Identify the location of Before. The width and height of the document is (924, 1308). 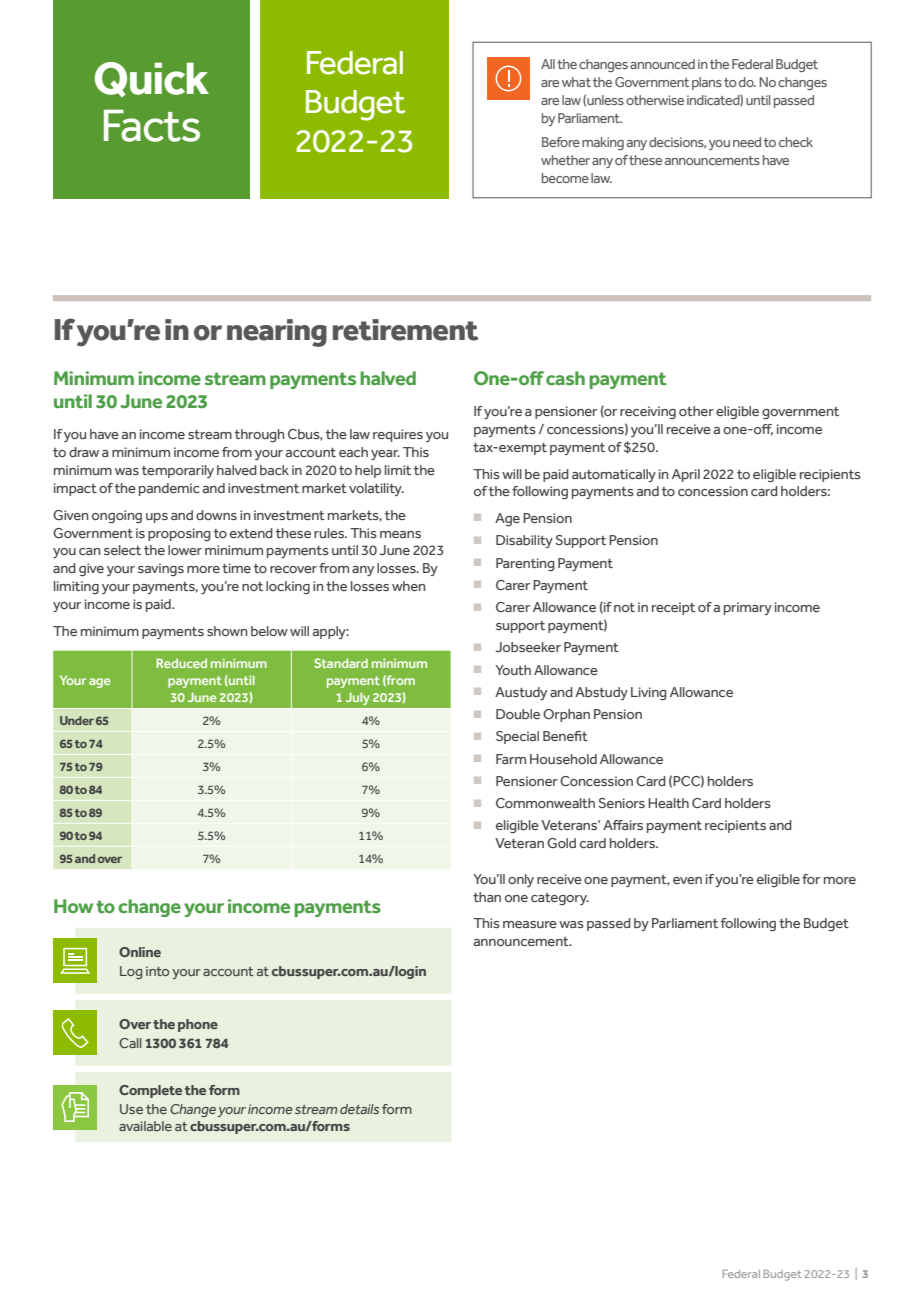
(561, 142).
